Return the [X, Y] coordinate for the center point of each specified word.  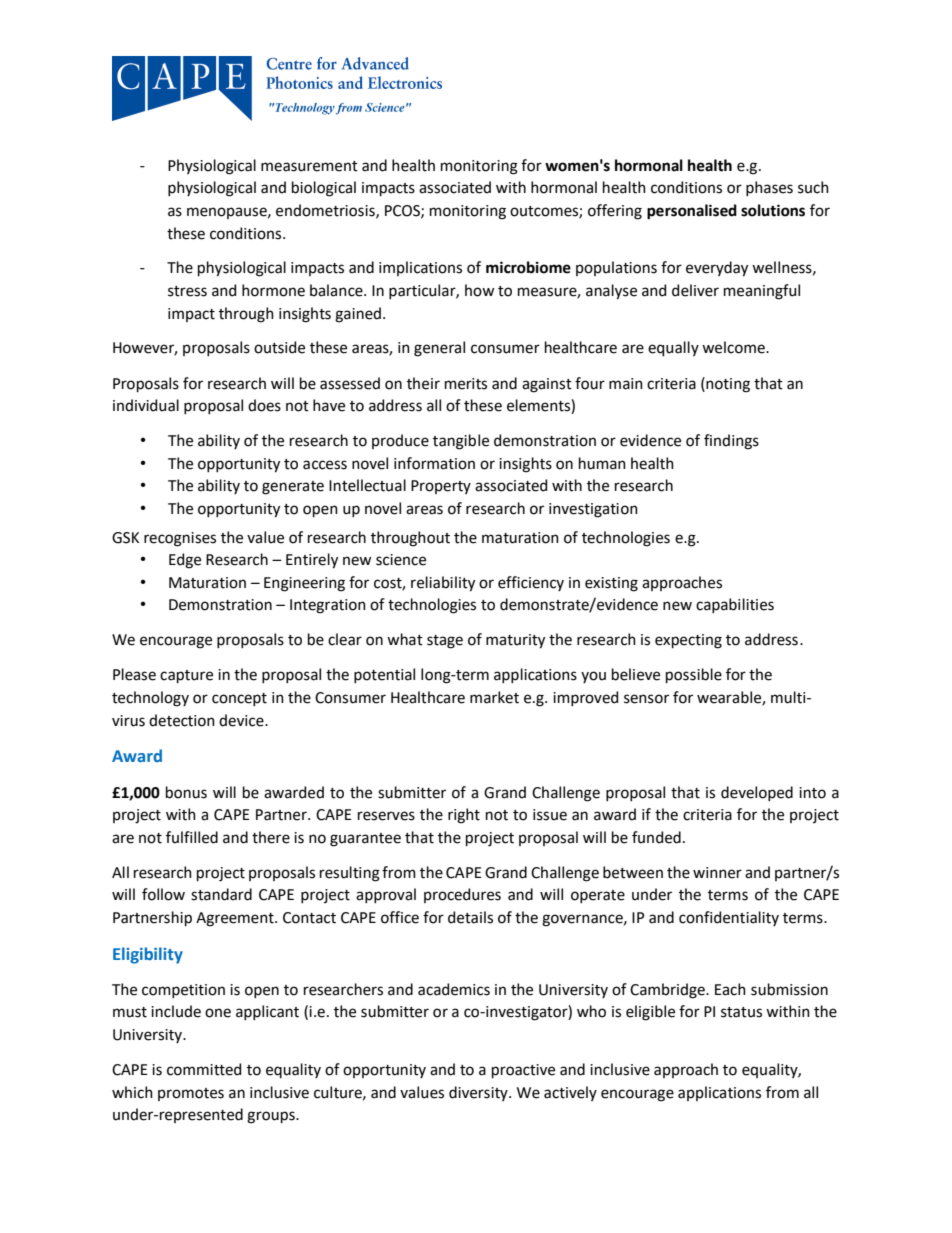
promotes [191, 1094]
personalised [692, 212]
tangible [461, 442]
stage [445, 642]
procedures [462, 895]
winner [717, 873]
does [264, 405]
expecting [688, 641]
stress [187, 291]
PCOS [403, 211]
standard [221, 894]
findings [731, 442]
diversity [479, 1093]
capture [186, 676]
